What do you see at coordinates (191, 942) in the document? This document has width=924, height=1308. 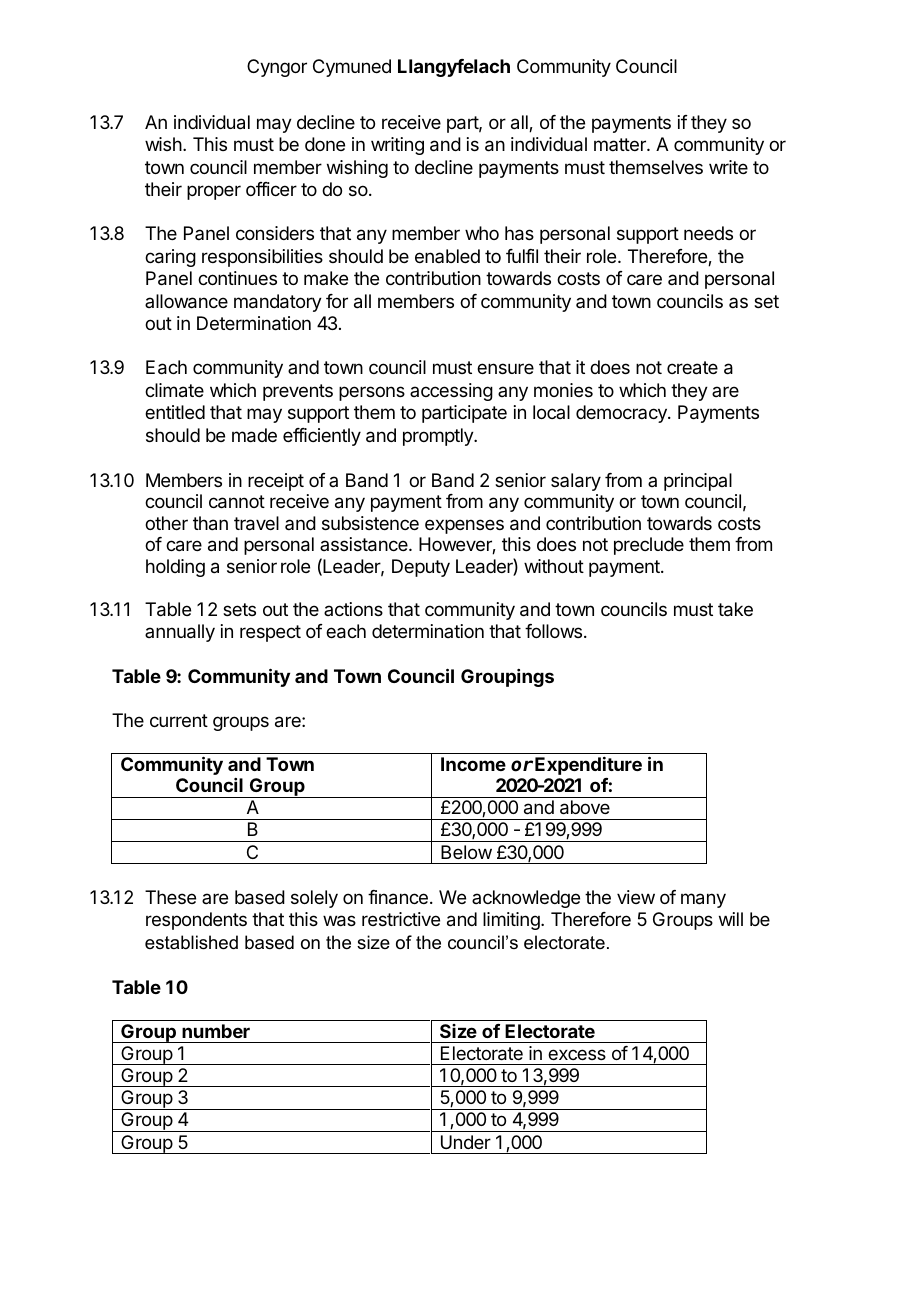 I see `established` at bounding box center [191, 942].
